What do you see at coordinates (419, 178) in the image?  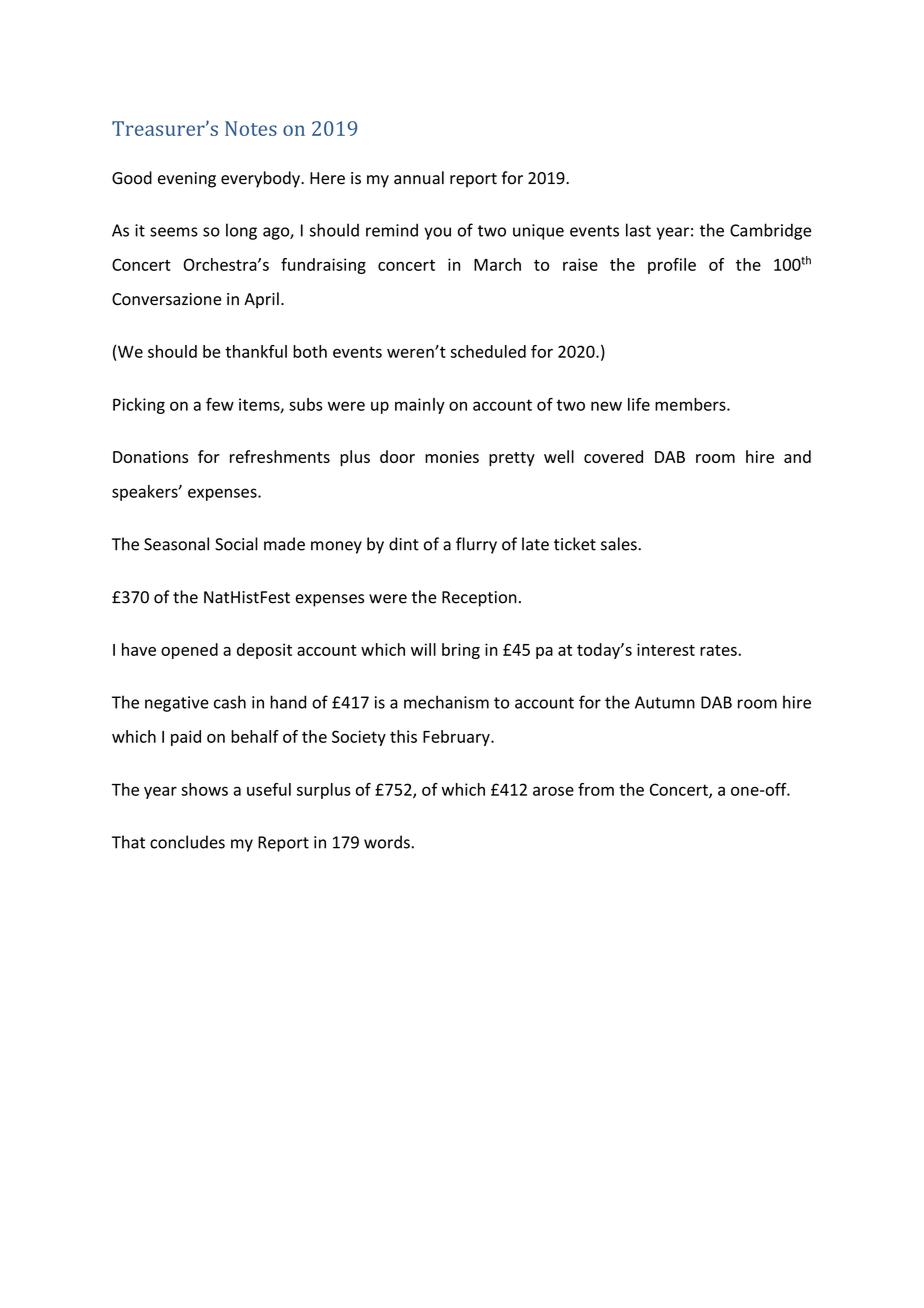 I see `annual` at bounding box center [419, 178].
